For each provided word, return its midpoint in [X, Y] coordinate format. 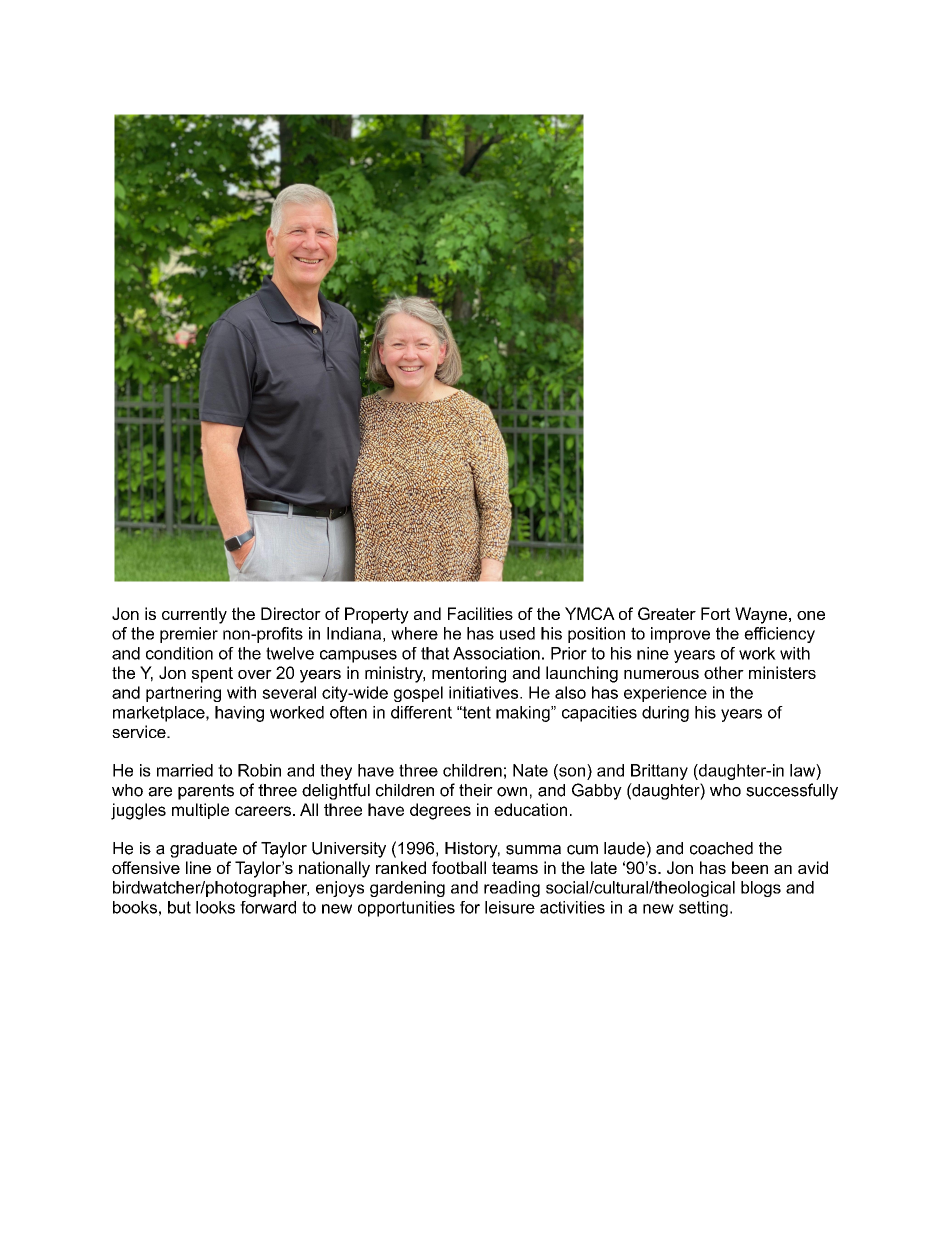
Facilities [480, 613]
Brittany [659, 772]
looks [215, 907]
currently [194, 615]
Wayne [761, 615]
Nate [530, 770]
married [185, 770]
